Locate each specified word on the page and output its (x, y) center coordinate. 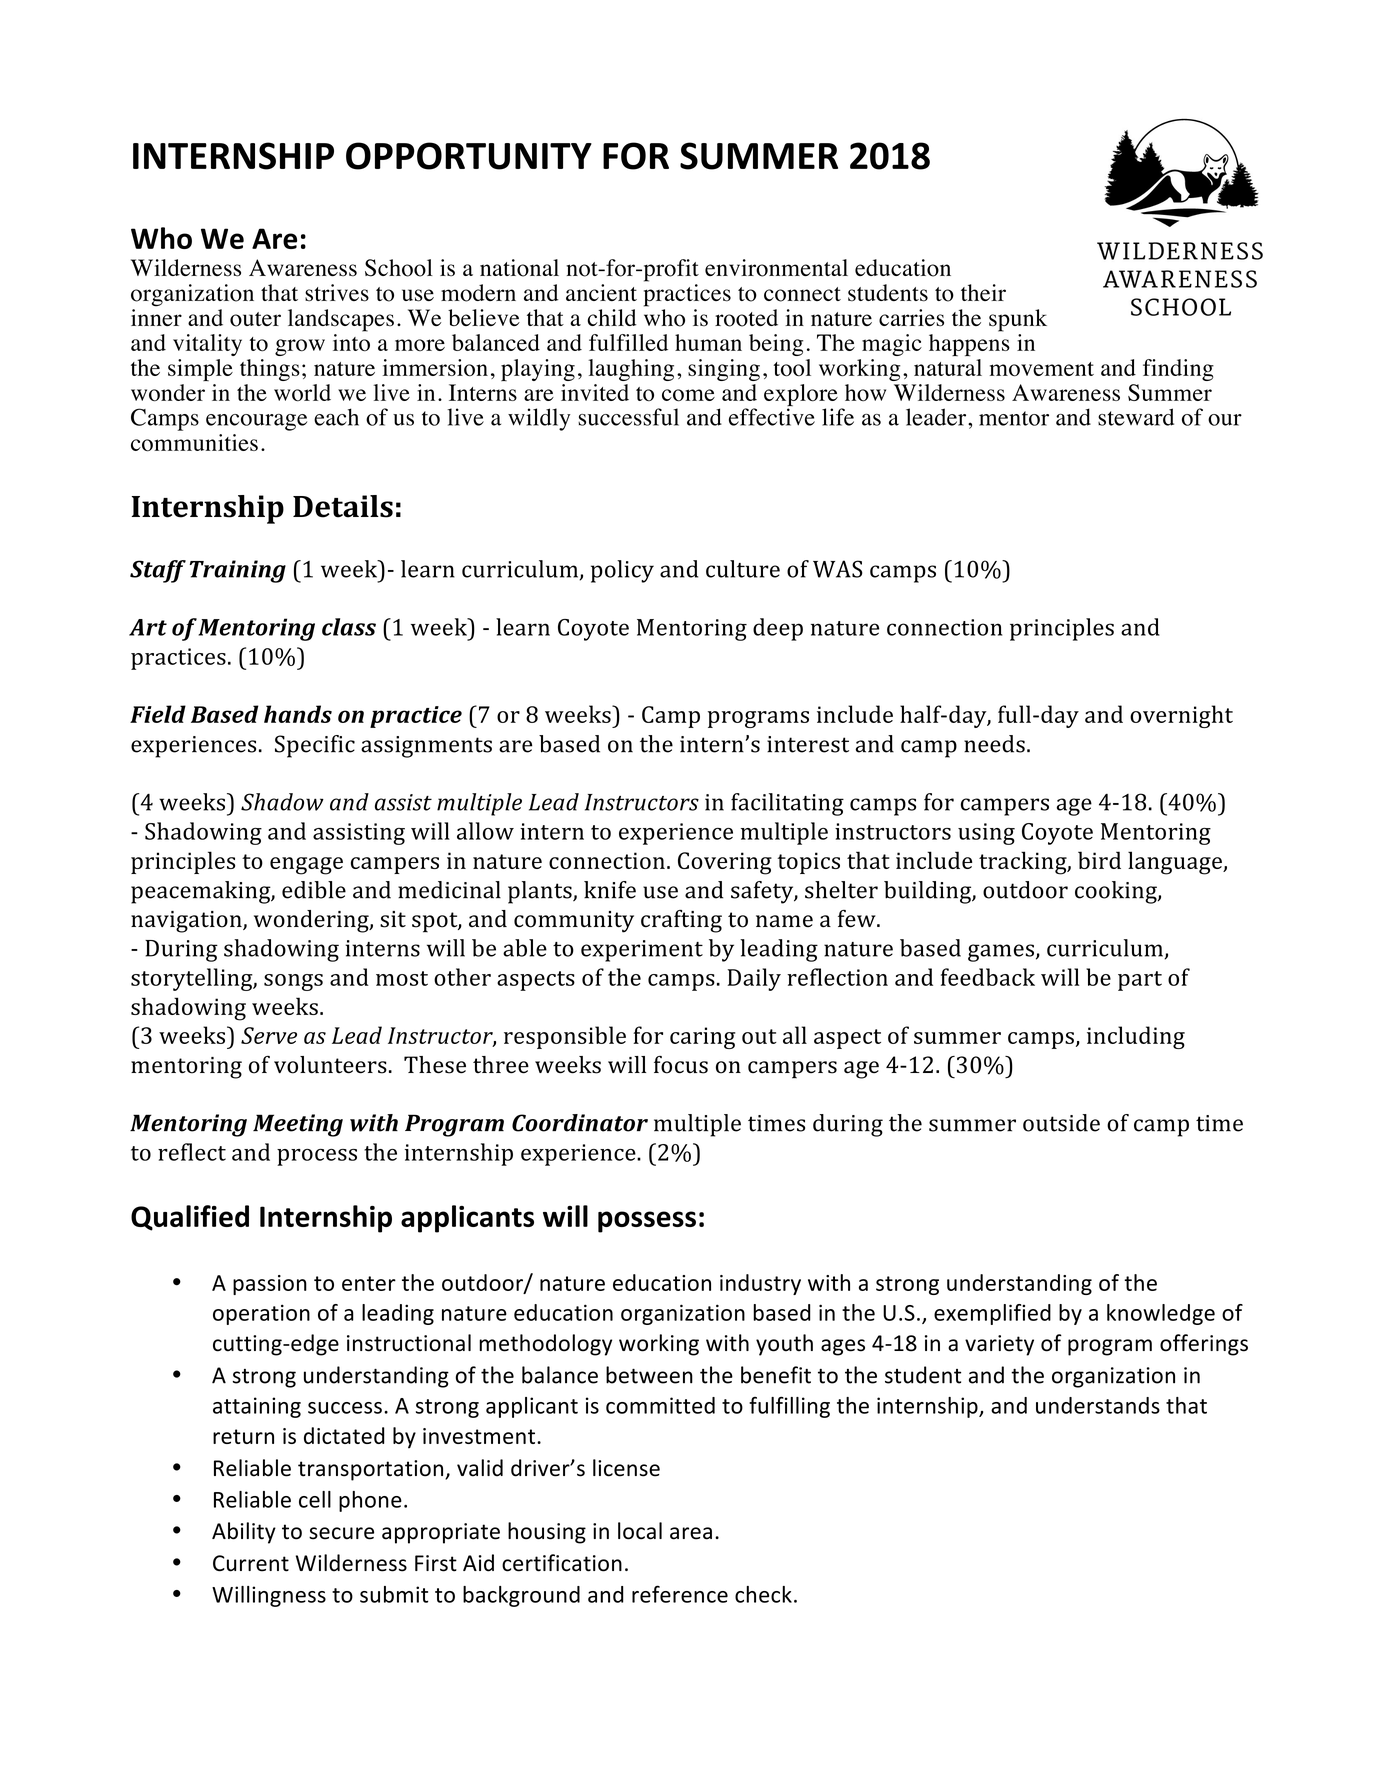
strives (337, 293)
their (983, 292)
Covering (725, 863)
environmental (776, 268)
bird (1099, 860)
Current (251, 1563)
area (691, 1533)
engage (306, 866)
